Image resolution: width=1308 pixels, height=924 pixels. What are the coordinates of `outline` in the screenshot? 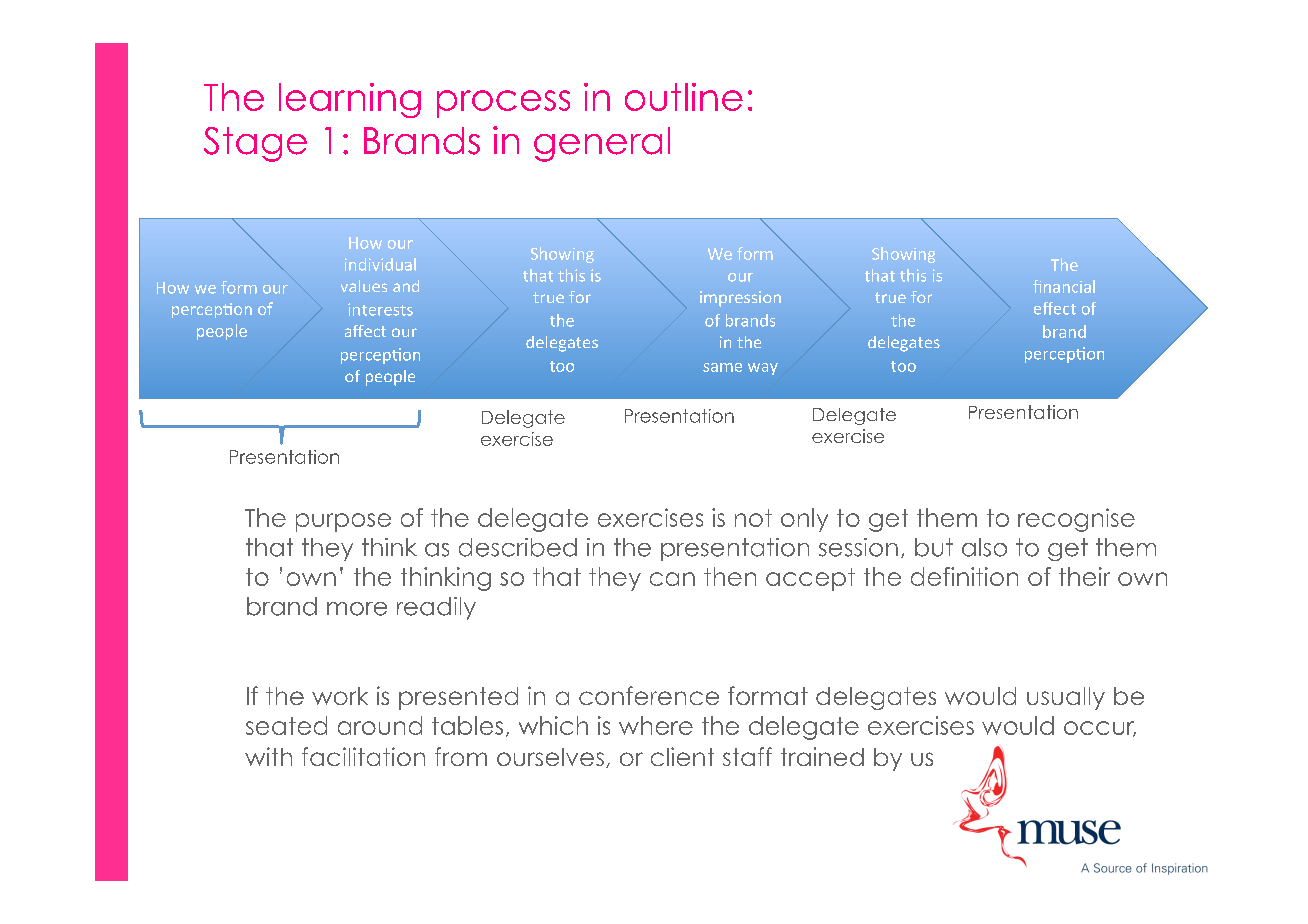 It's located at (684, 97).
